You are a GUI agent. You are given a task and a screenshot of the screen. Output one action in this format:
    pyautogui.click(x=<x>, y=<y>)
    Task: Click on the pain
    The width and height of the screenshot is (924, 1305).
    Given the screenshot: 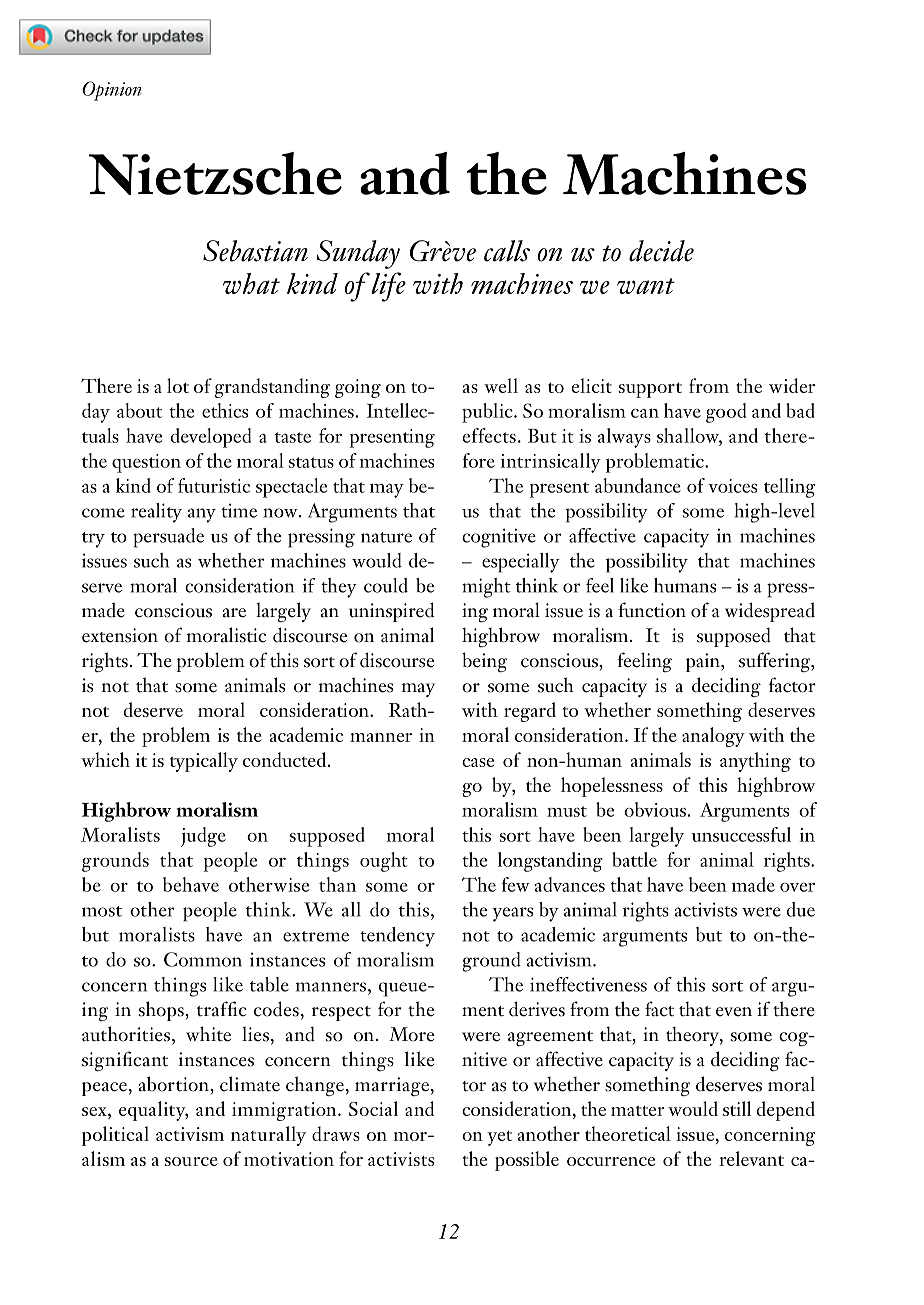 What is the action you would take?
    pyautogui.click(x=704, y=662)
